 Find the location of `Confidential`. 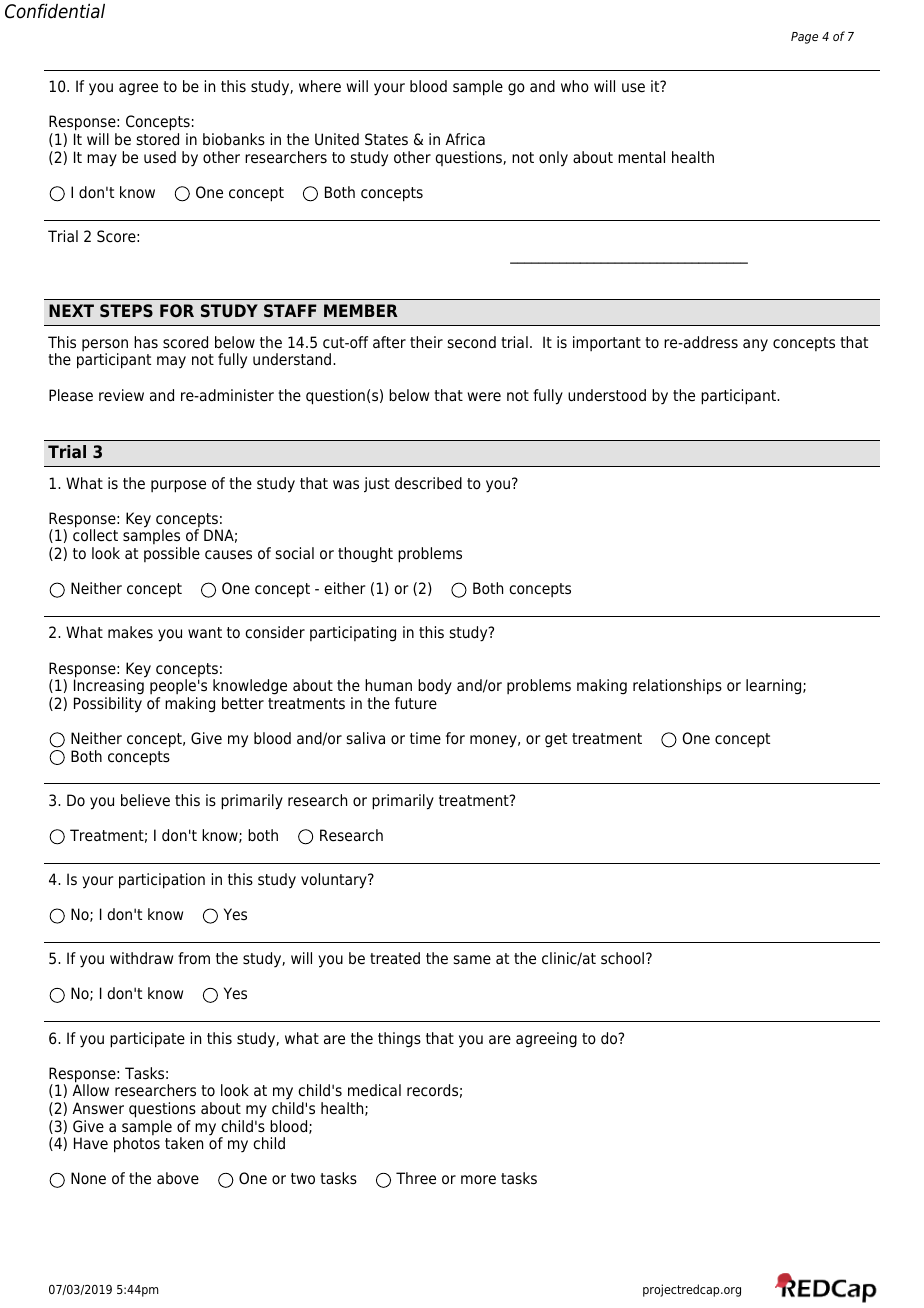

Confidential is located at coordinates (55, 11).
